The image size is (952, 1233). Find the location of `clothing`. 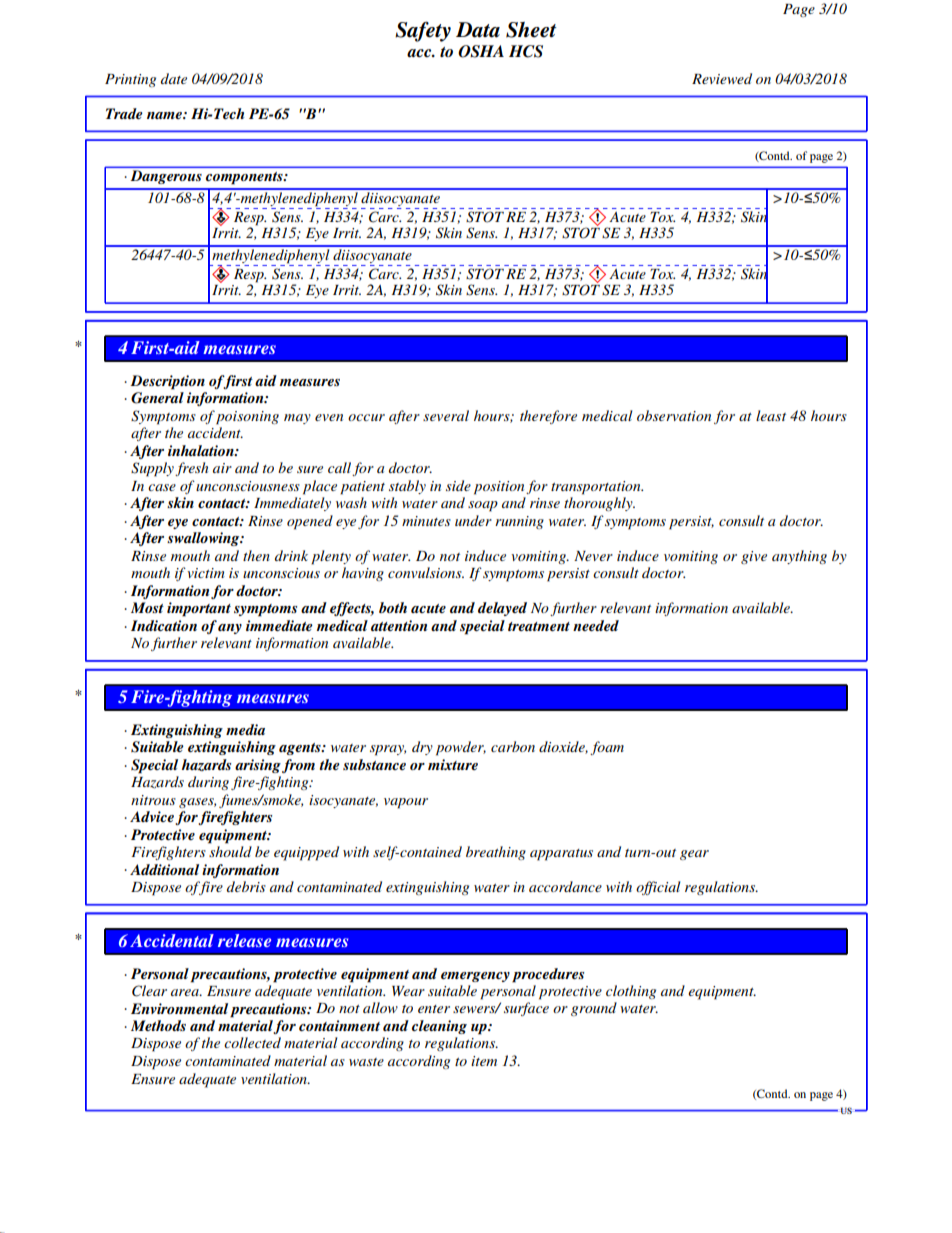

clothing is located at coordinates (631, 992).
